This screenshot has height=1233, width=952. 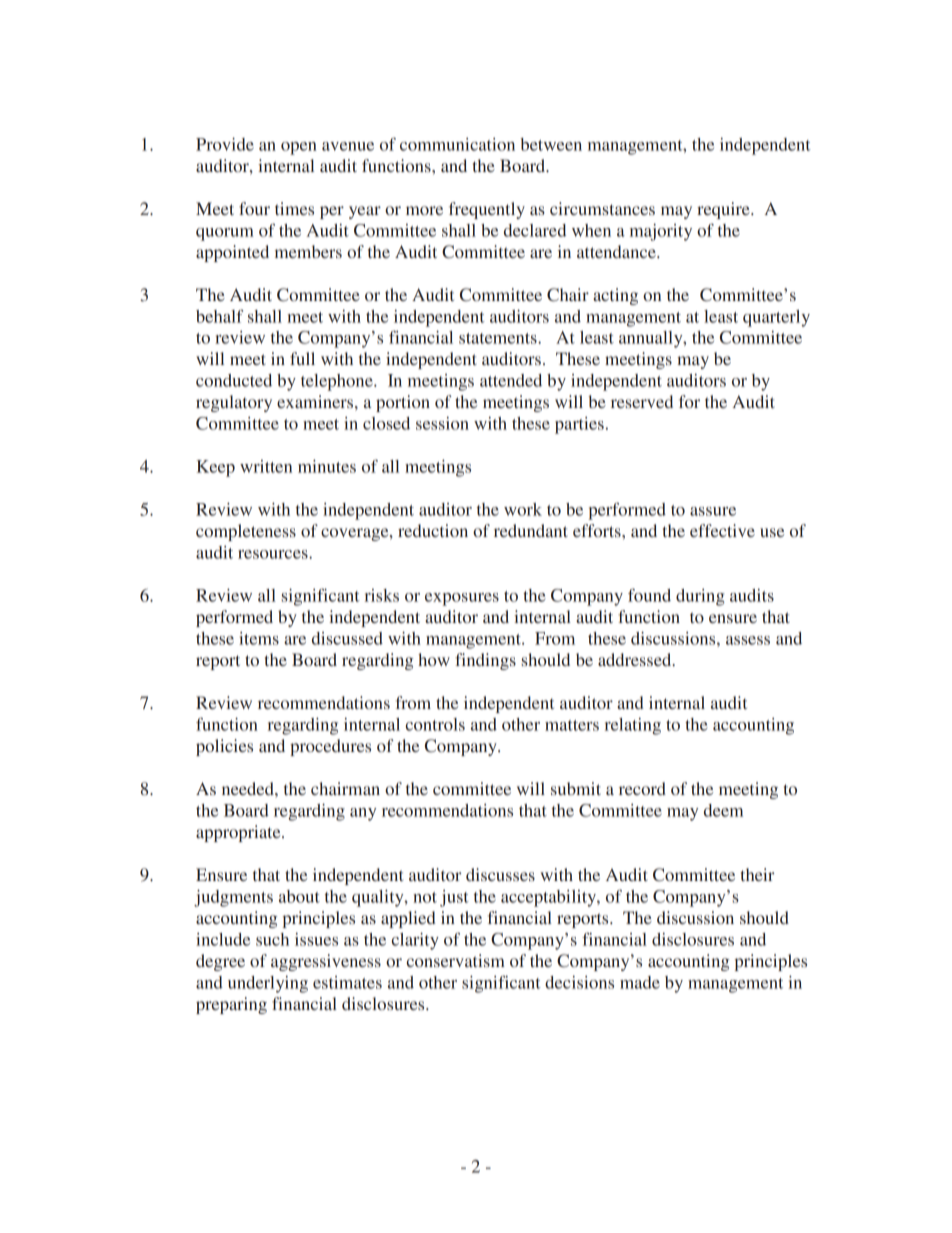 What do you see at coordinates (457, 144) in the screenshot?
I see `communication` at bounding box center [457, 144].
